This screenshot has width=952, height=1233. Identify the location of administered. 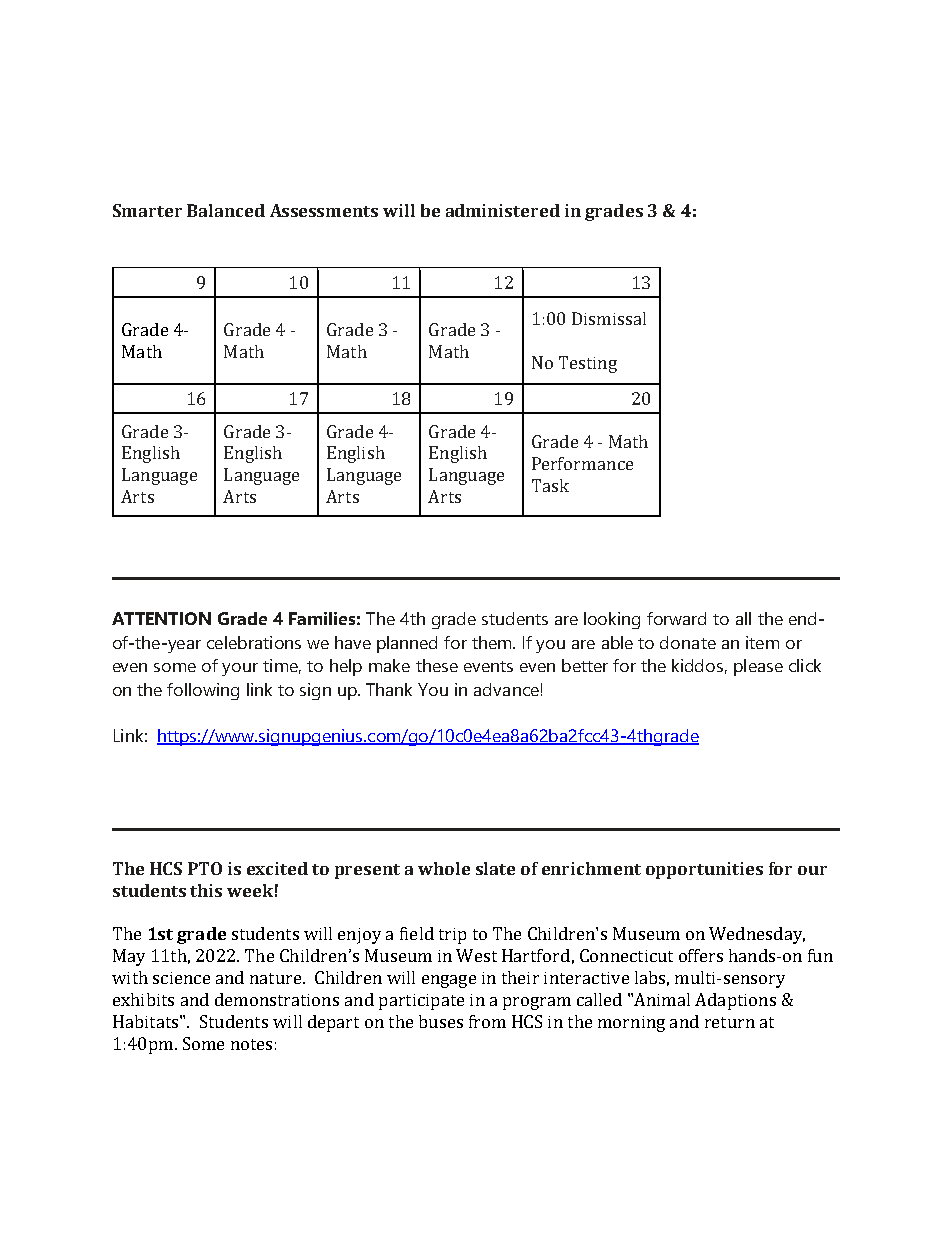
(503, 210).
